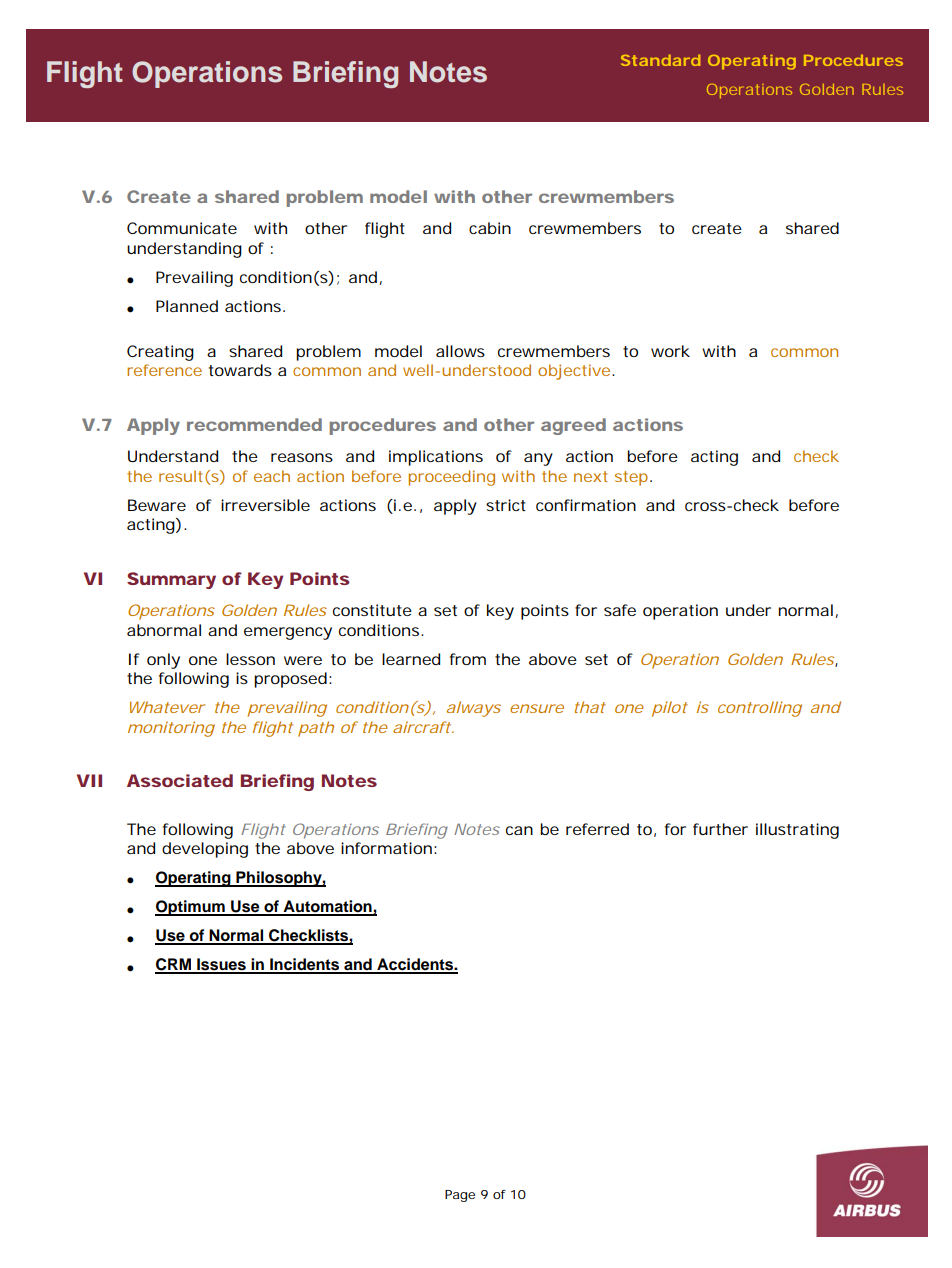 The image size is (952, 1268). What do you see at coordinates (460, 351) in the document?
I see `allows` at bounding box center [460, 351].
